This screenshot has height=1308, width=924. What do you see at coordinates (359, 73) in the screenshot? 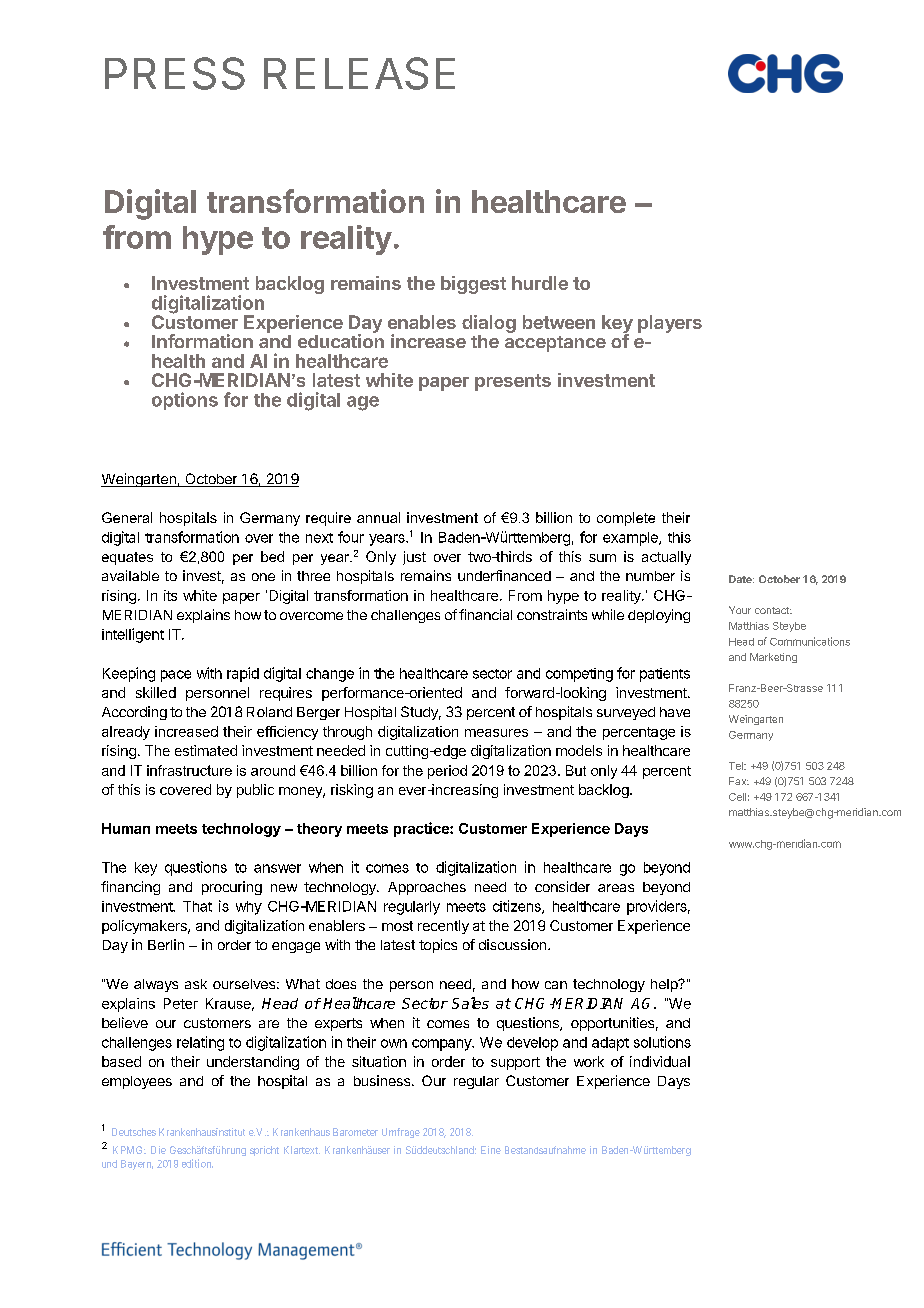
I see `RELEASE` at bounding box center [359, 73].
